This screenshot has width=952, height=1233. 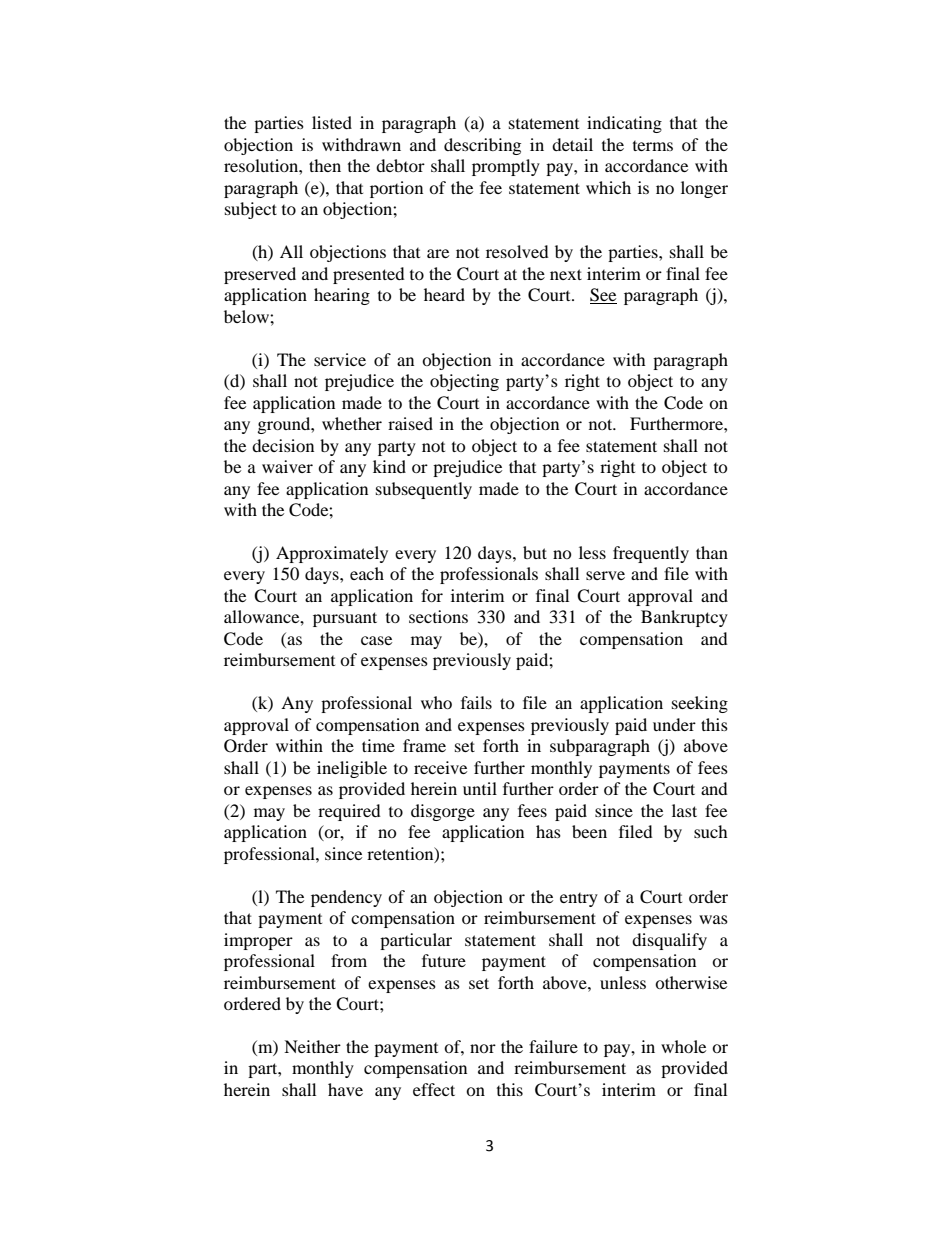 I want to click on nor, so click(x=483, y=1048).
